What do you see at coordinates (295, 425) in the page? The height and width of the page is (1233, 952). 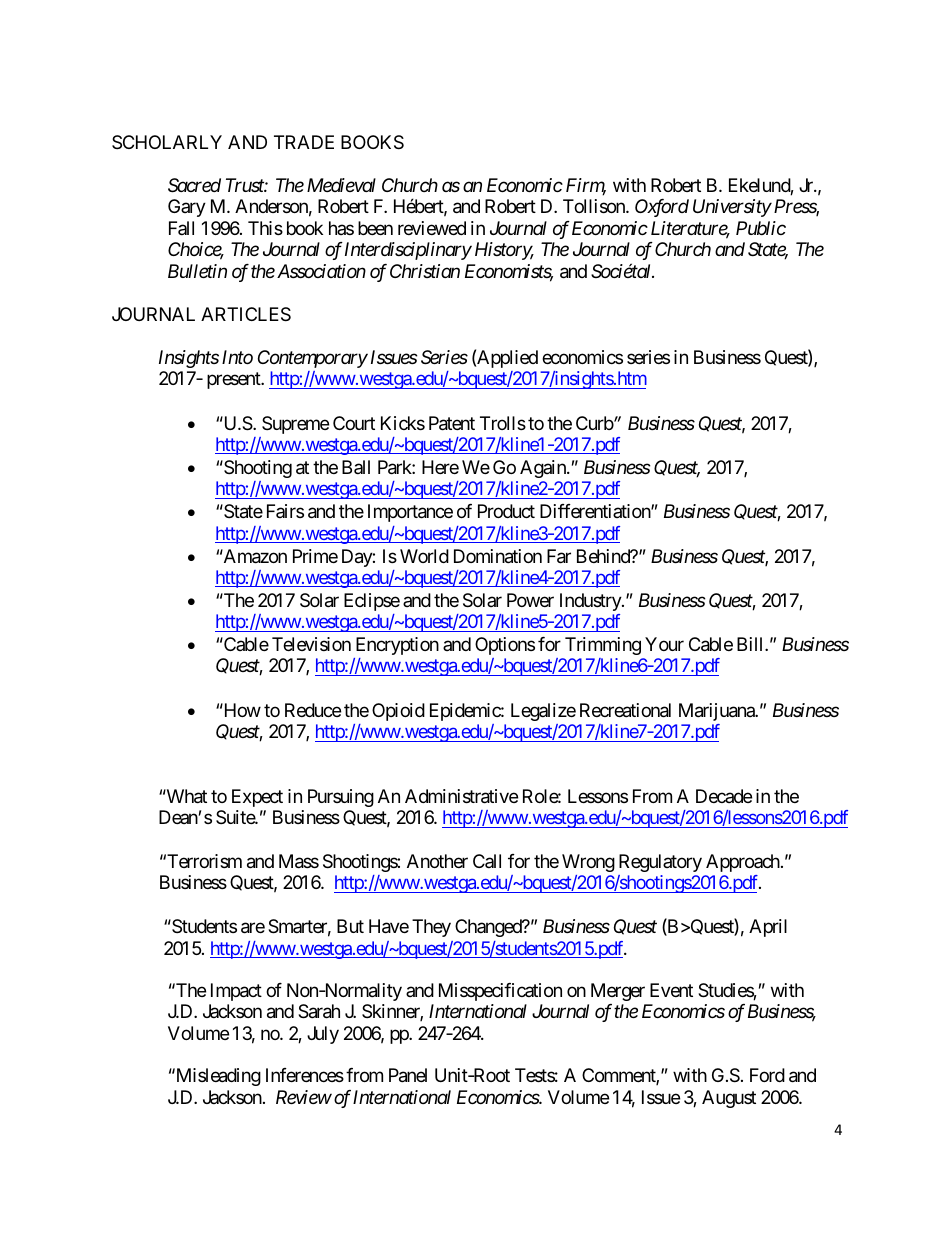 I see `Supreme` at bounding box center [295, 425].
